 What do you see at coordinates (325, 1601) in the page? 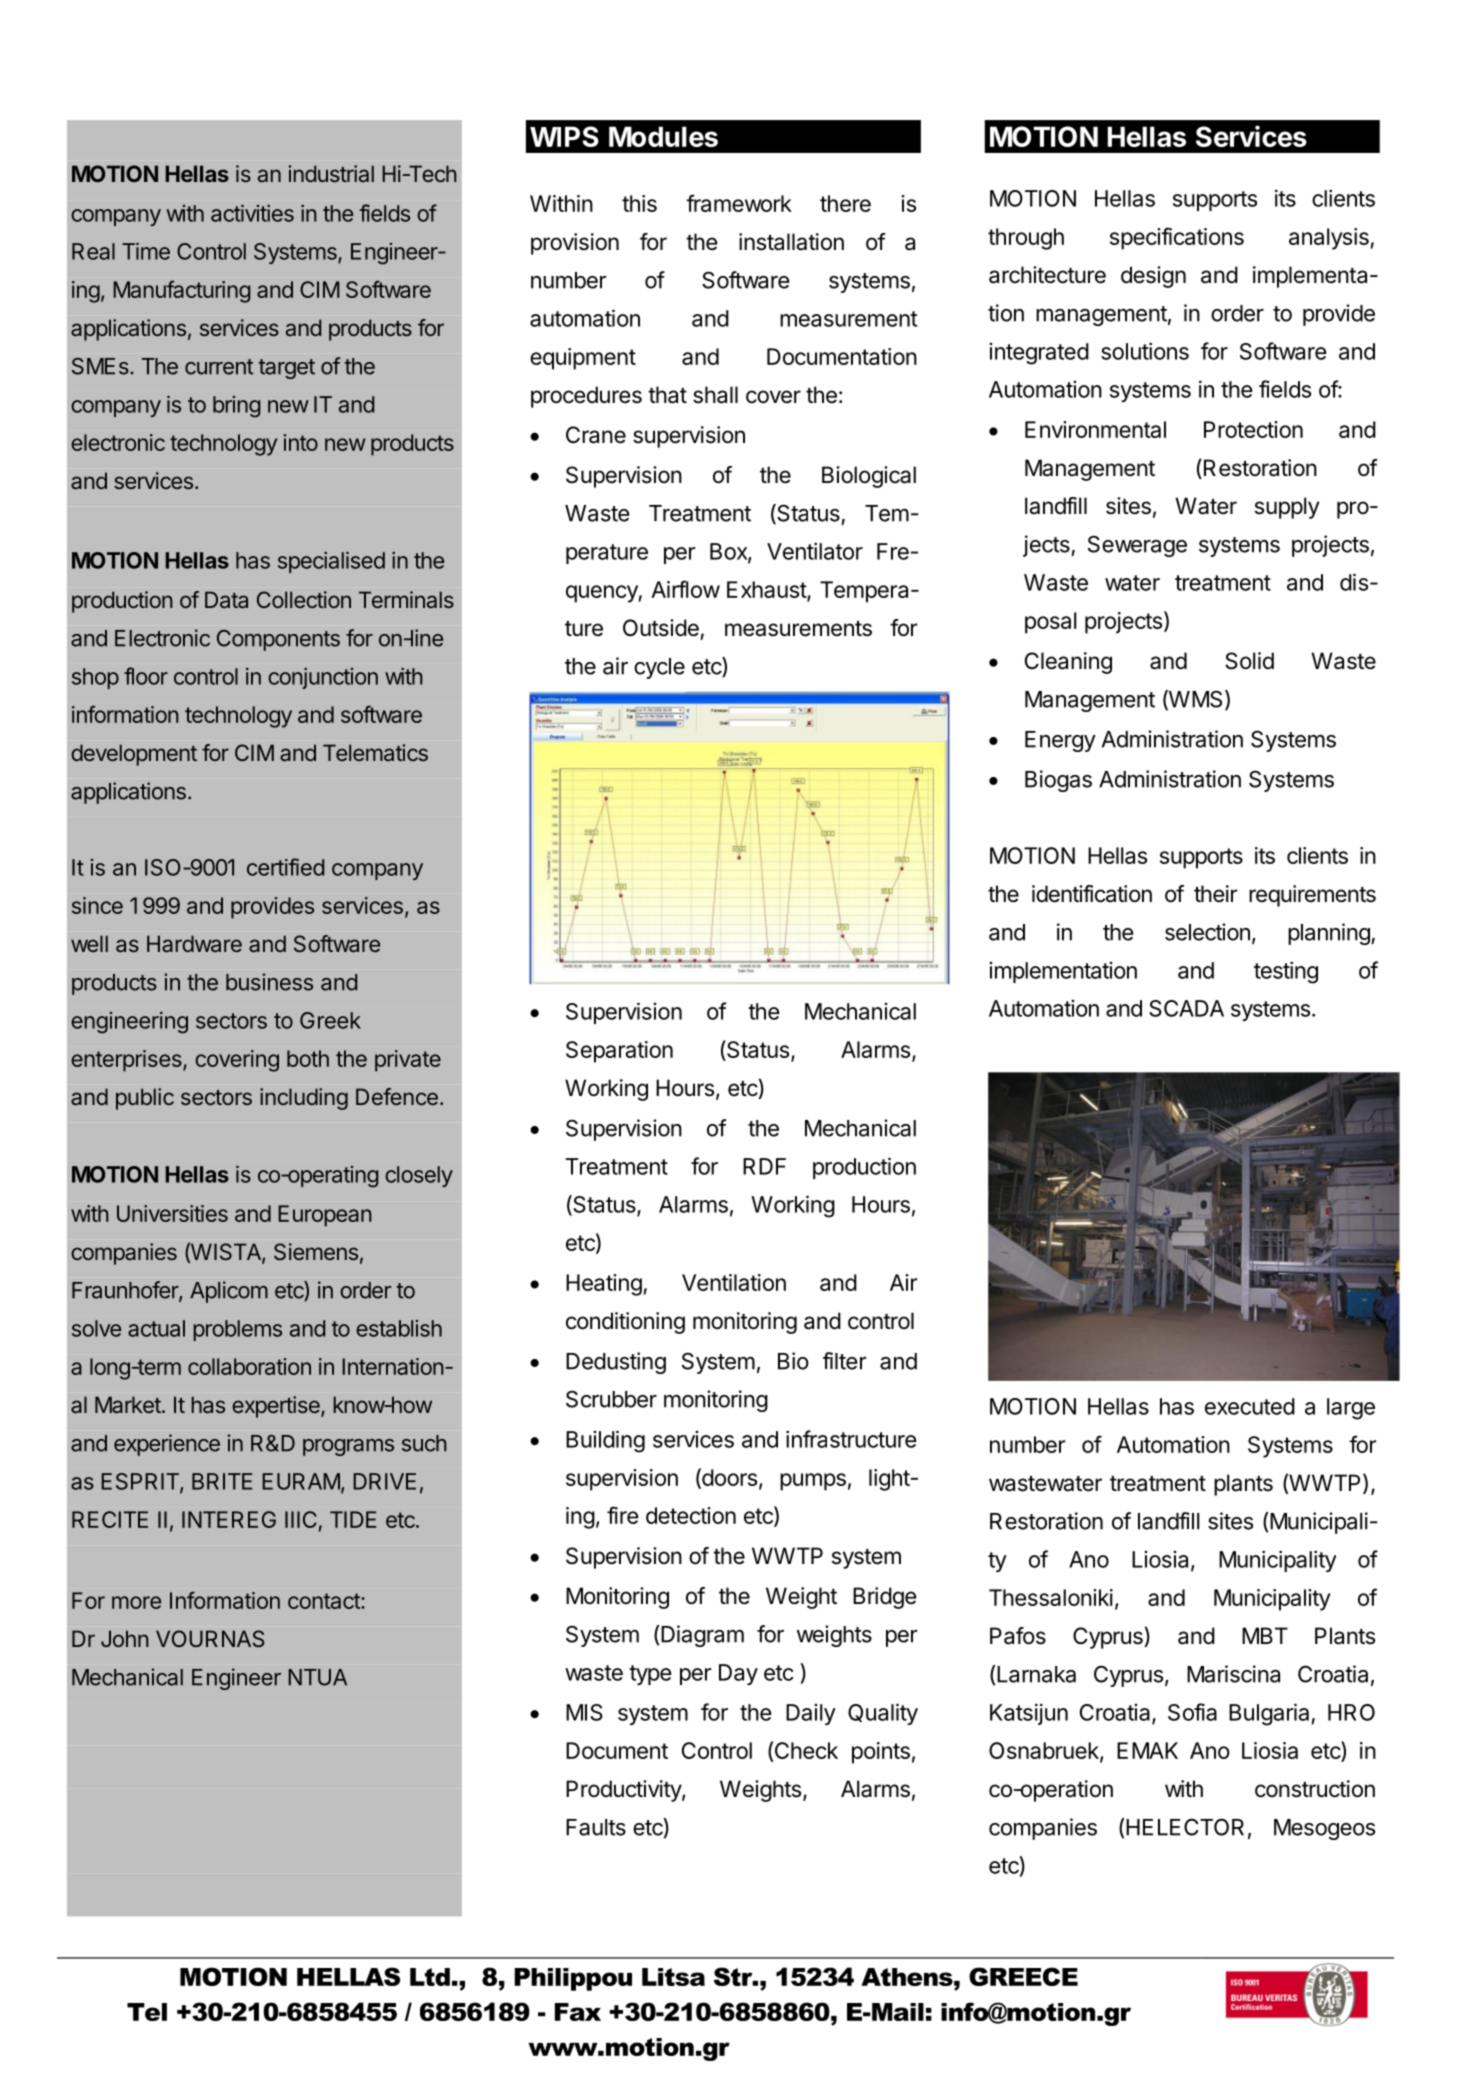
I see `contact` at bounding box center [325, 1601].
